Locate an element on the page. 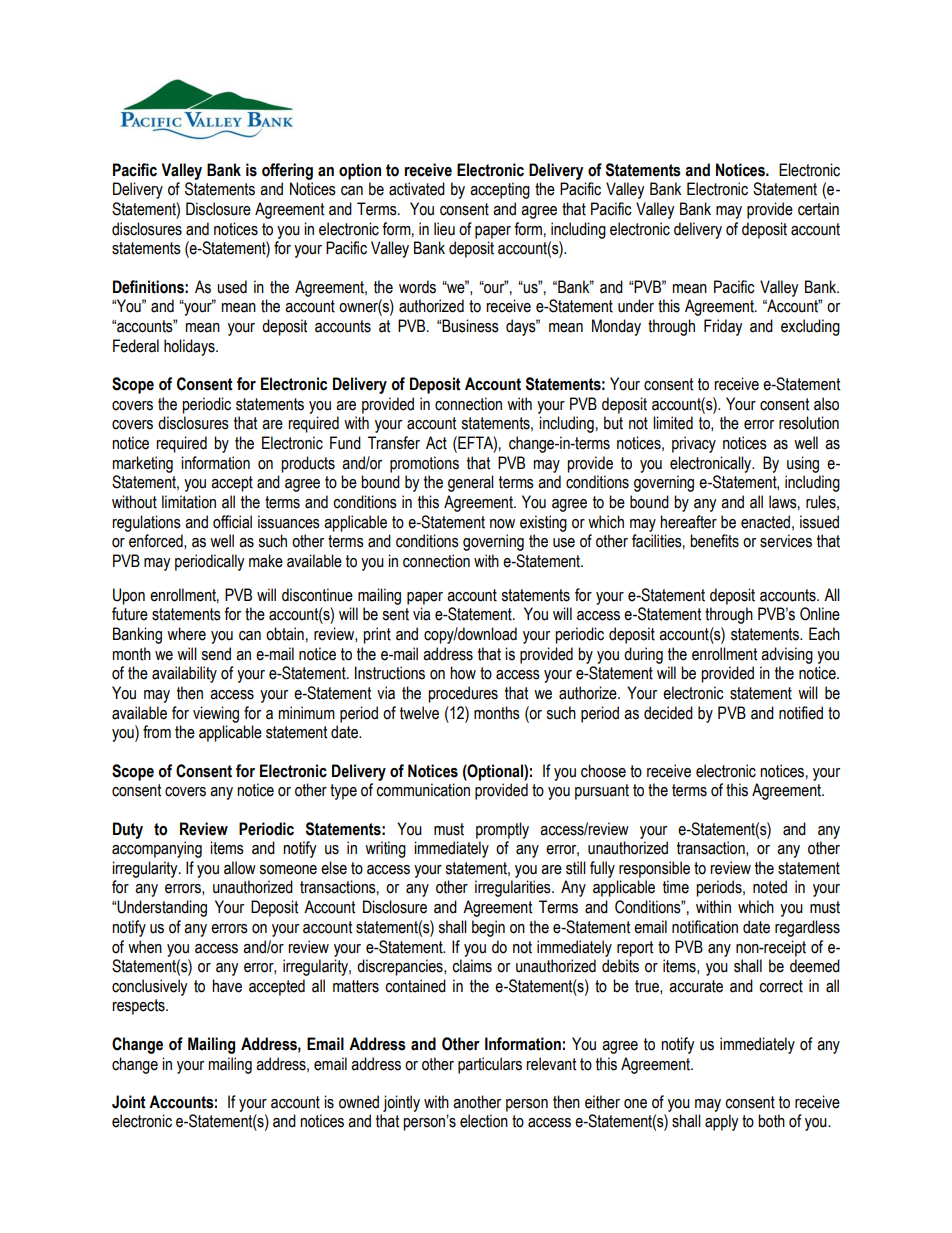 Image resolution: width=952 pixels, height=1233 pixels. marketing is located at coordinates (142, 464).
